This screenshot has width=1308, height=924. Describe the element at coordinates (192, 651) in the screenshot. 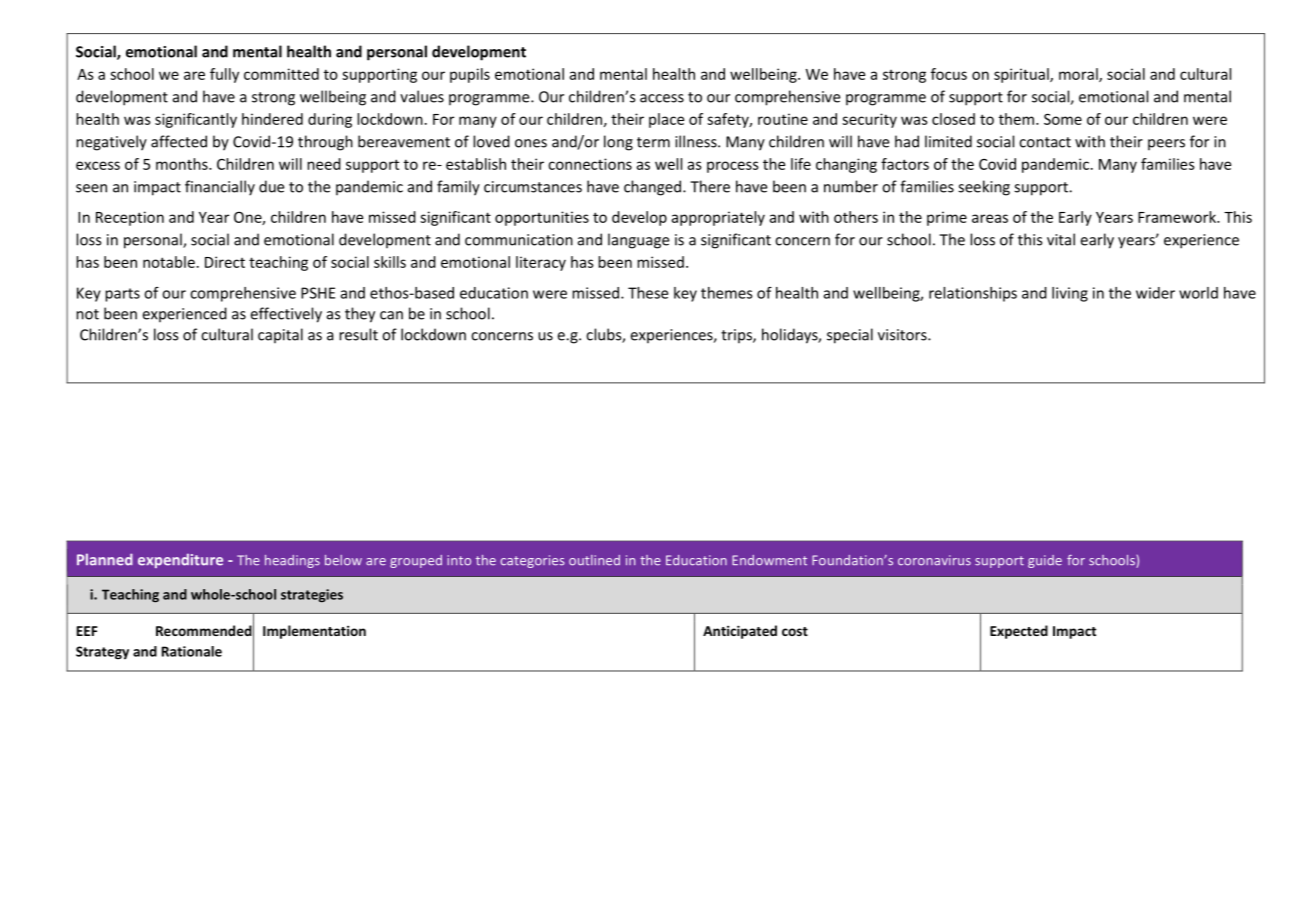

I see `Rationale` at that location.
